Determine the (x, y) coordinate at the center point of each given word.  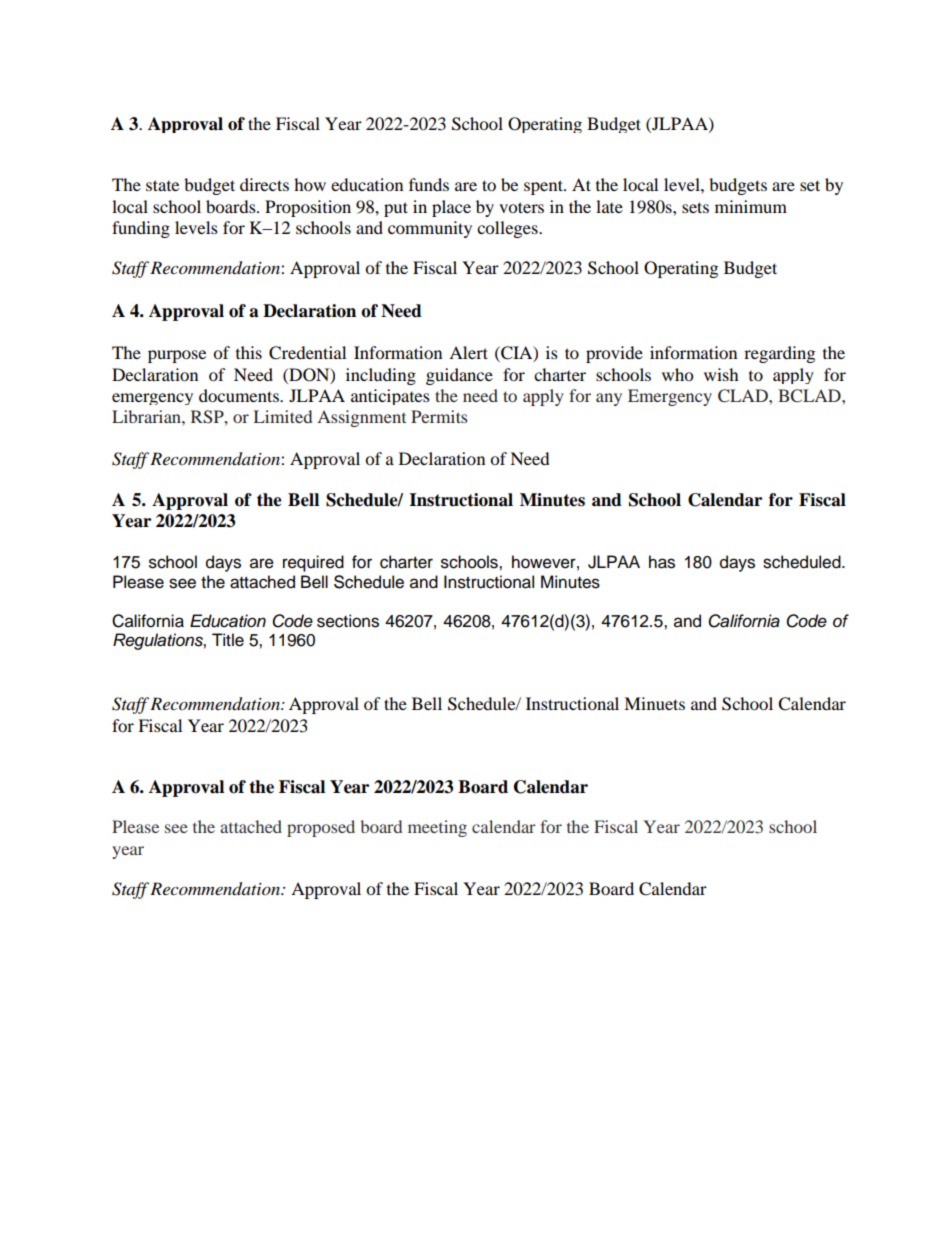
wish (721, 374)
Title (228, 640)
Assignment (361, 418)
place (451, 208)
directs (264, 184)
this (249, 352)
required (313, 563)
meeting (437, 828)
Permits (439, 416)
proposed (321, 828)
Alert (468, 352)
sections (348, 621)
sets (695, 207)
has (662, 562)
